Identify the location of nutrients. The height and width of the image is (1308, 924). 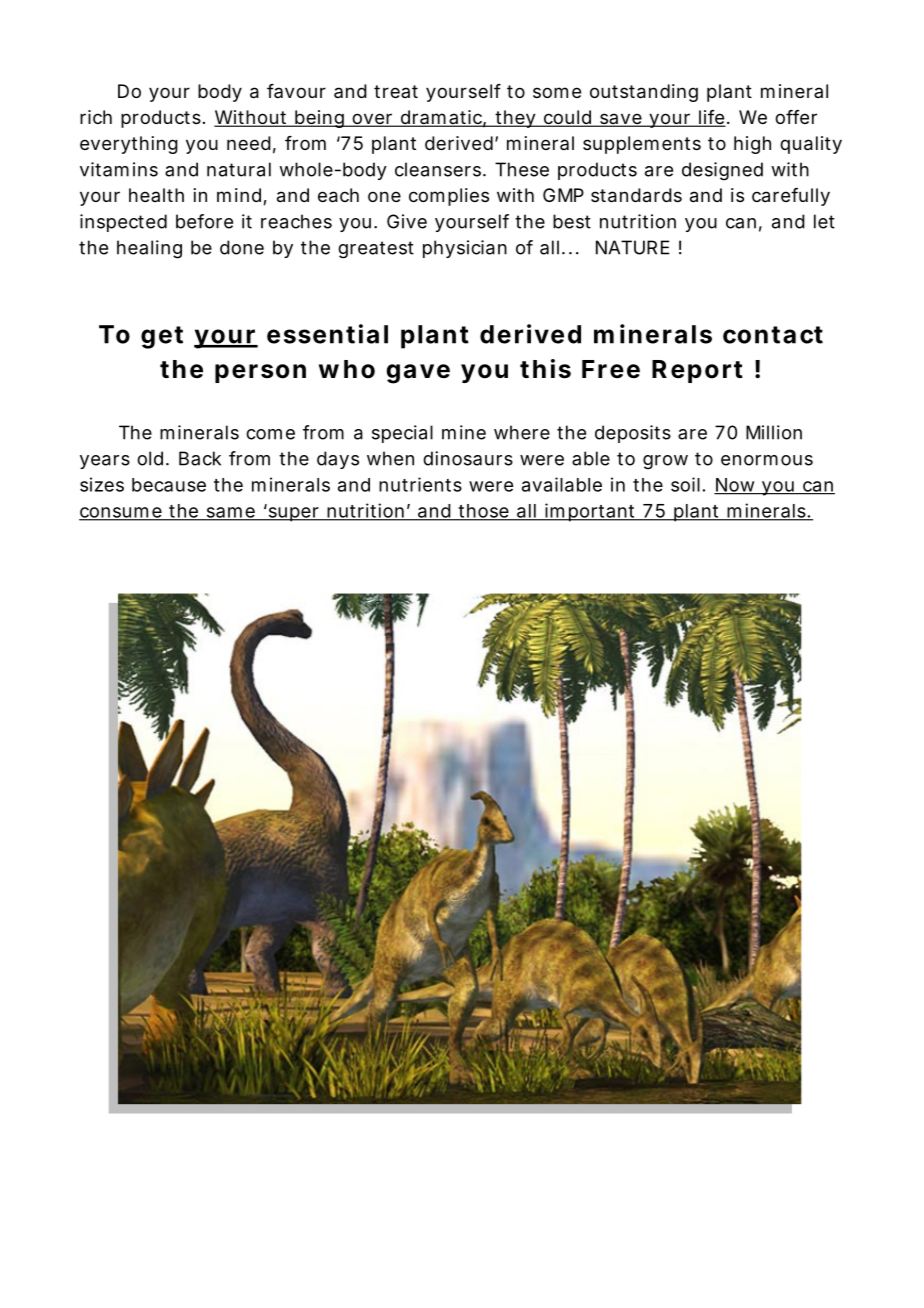
(420, 484).
